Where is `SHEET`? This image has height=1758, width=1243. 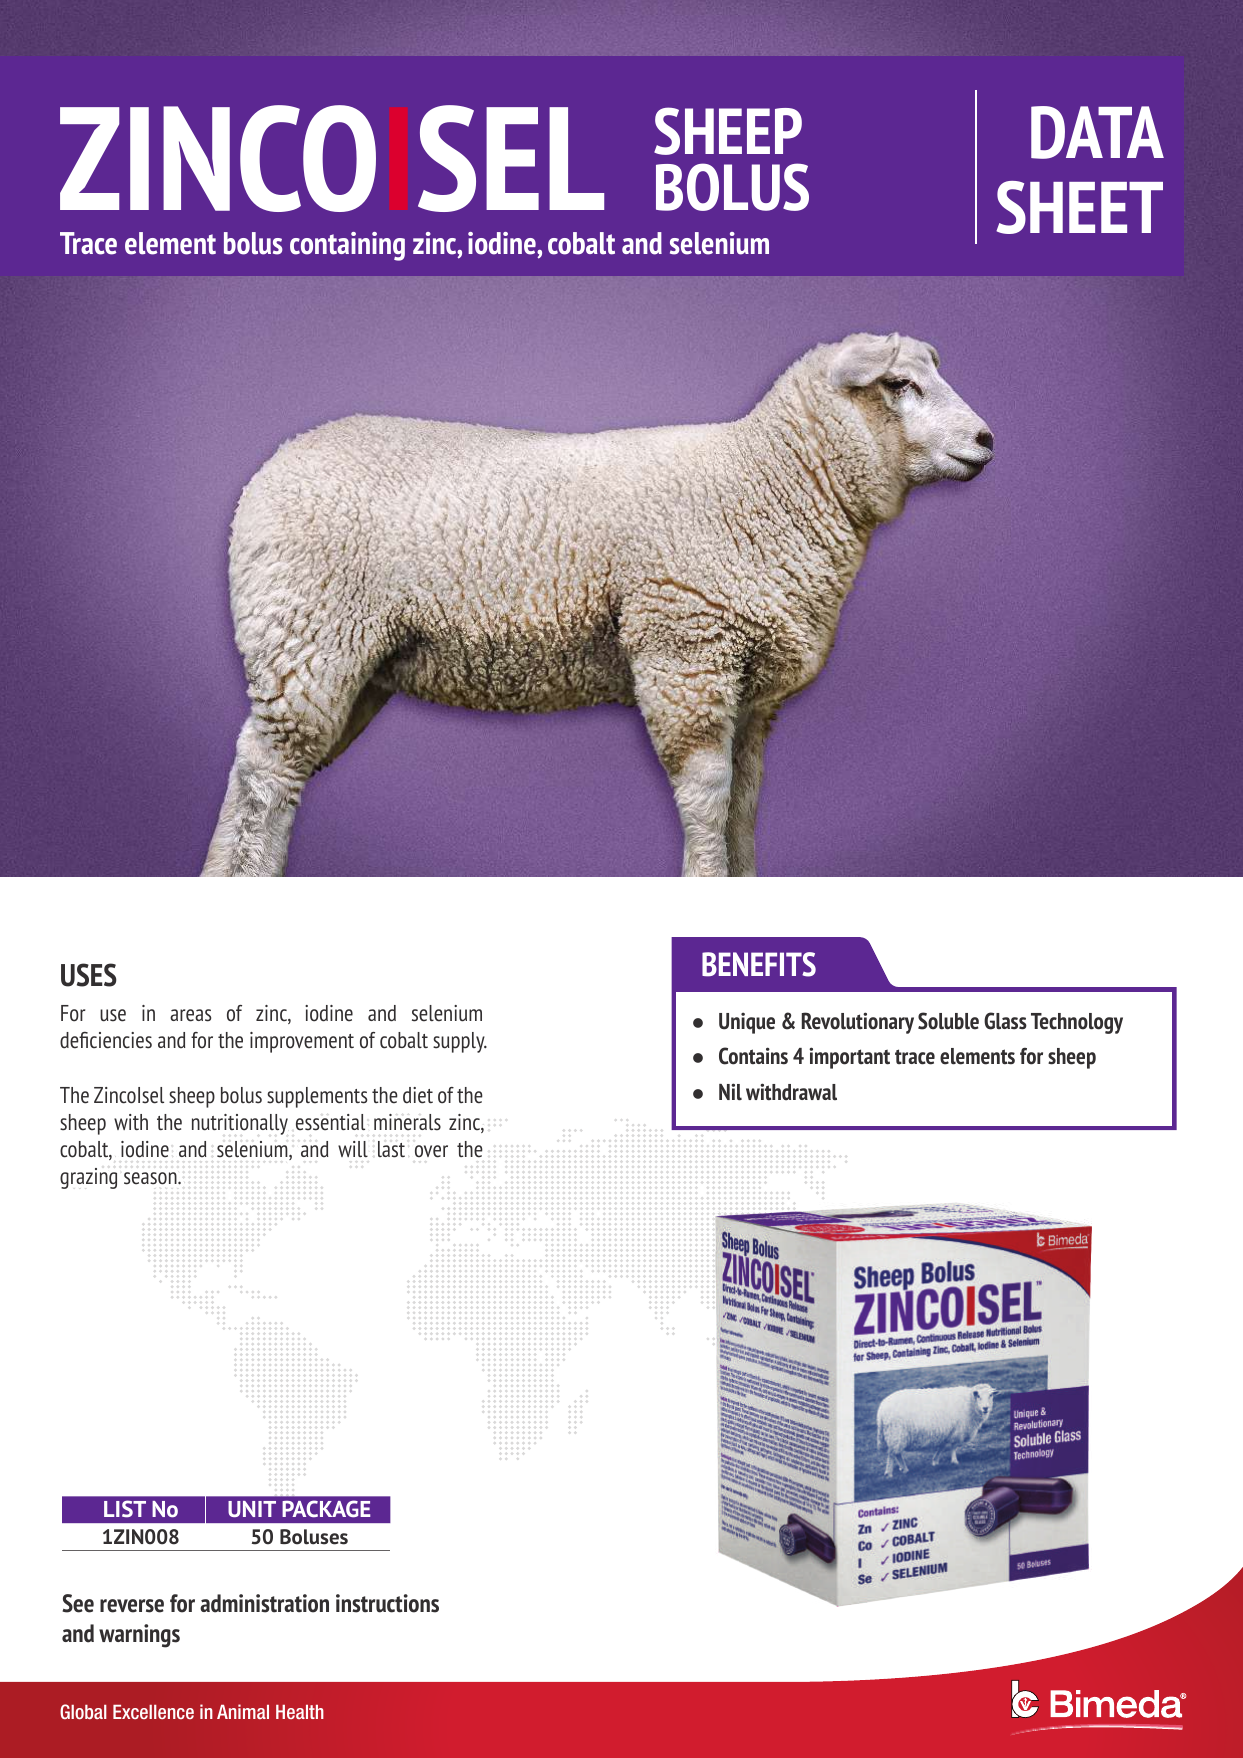
SHEET is located at coordinates (1079, 207).
